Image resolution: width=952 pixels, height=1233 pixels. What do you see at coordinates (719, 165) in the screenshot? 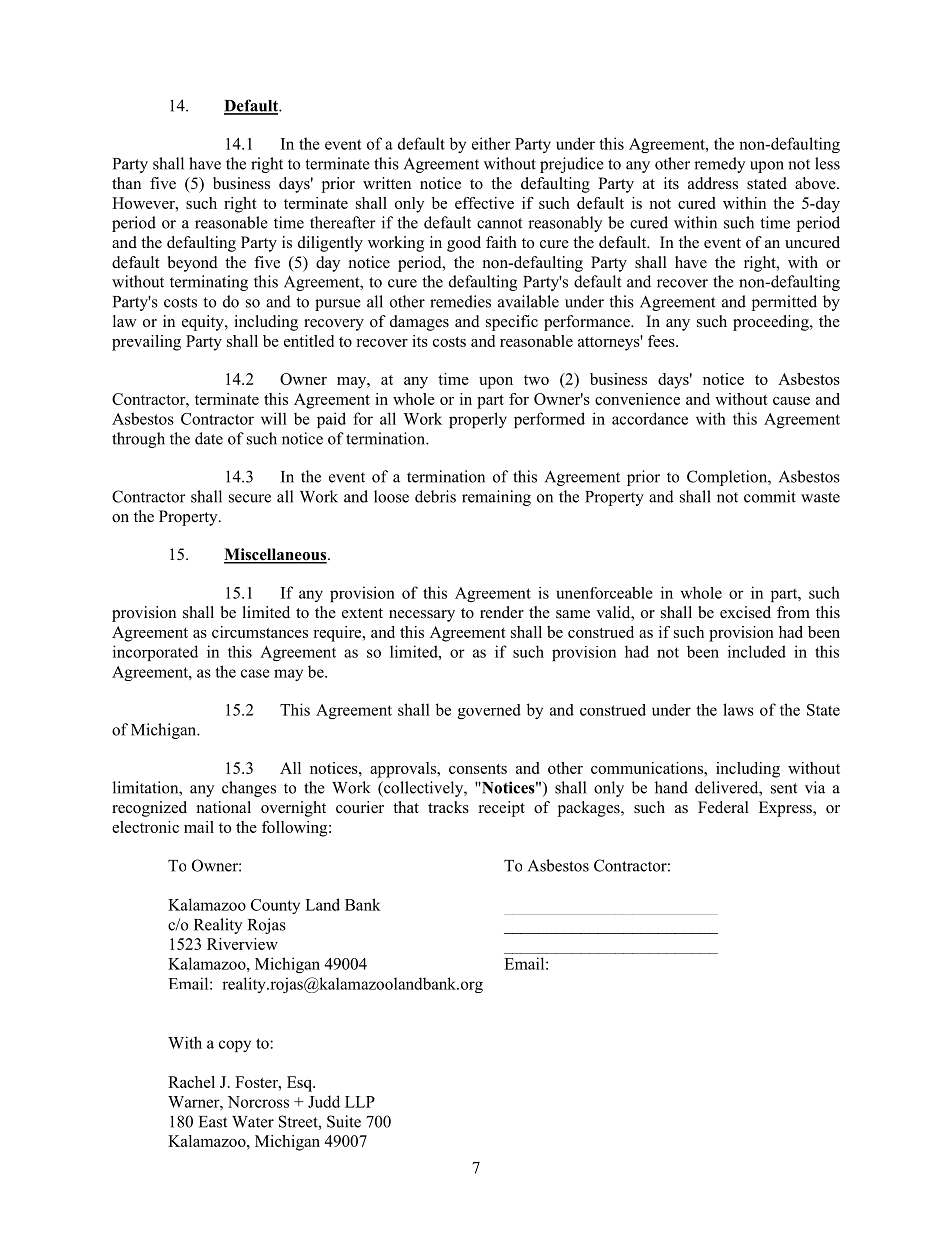
I see `remedy` at bounding box center [719, 165].
